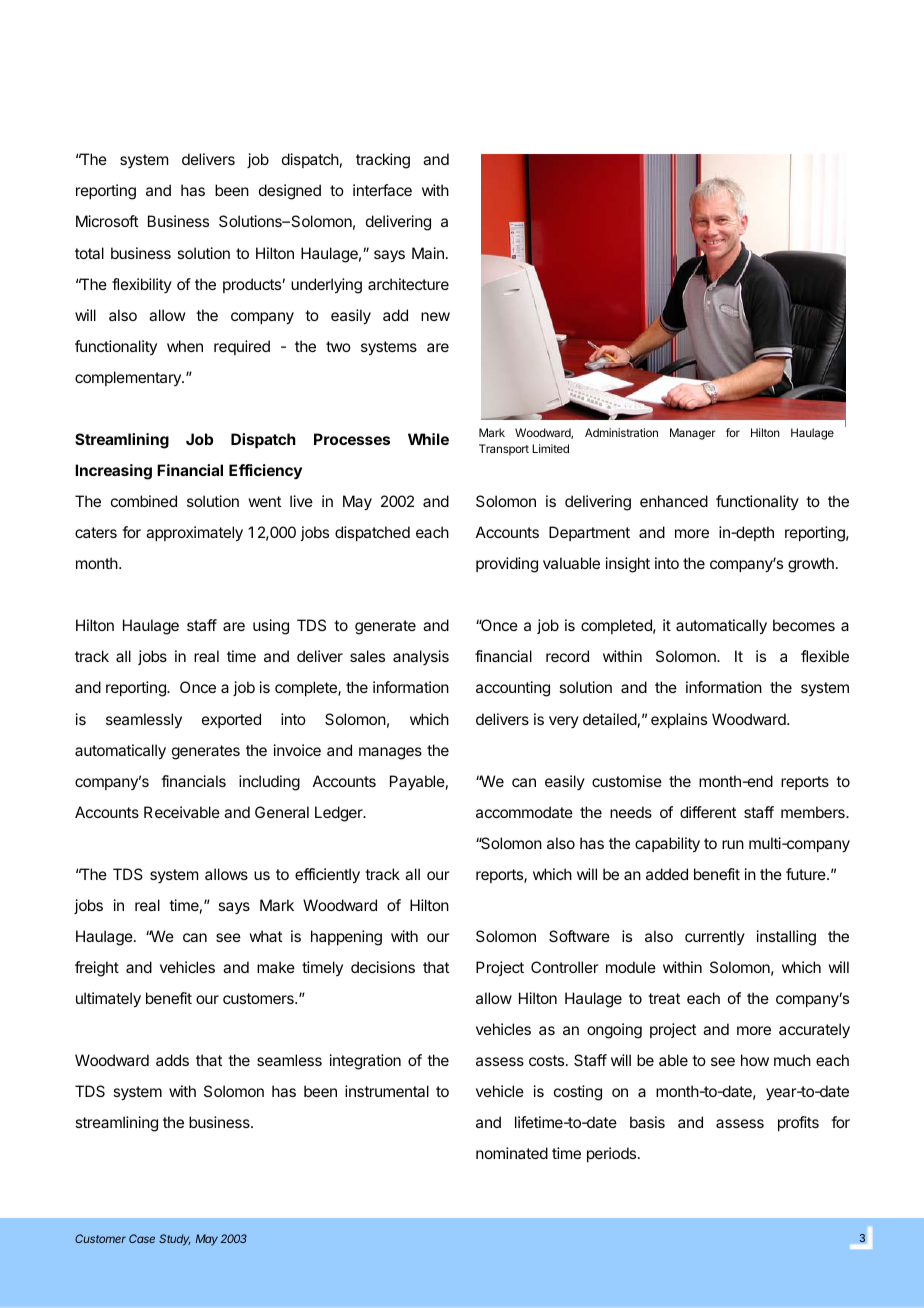  What do you see at coordinates (265, 936) in the page?
I see `what` at bounding box center [265, 936].
